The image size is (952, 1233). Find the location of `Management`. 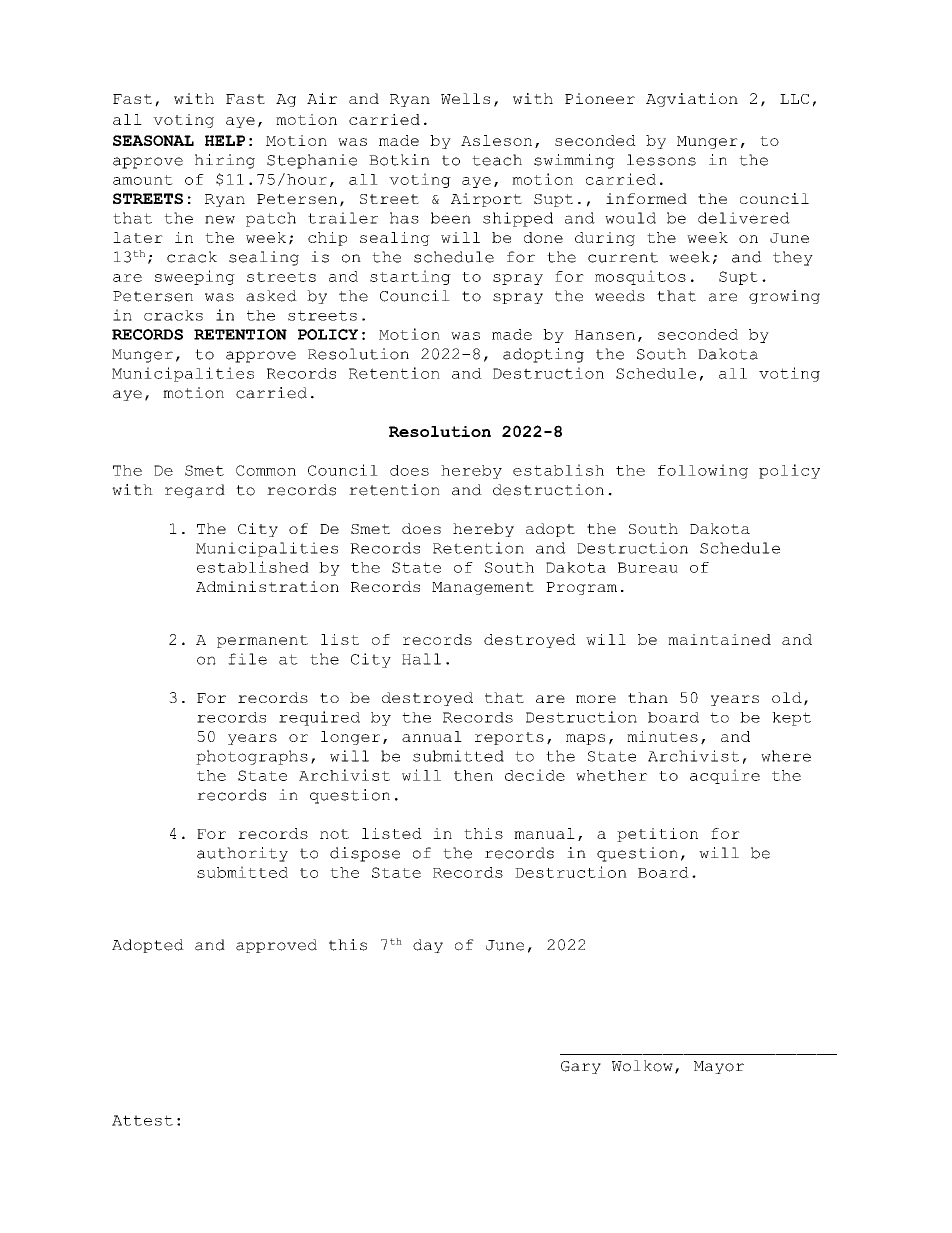

Management is located at coordinates (483, 588).
